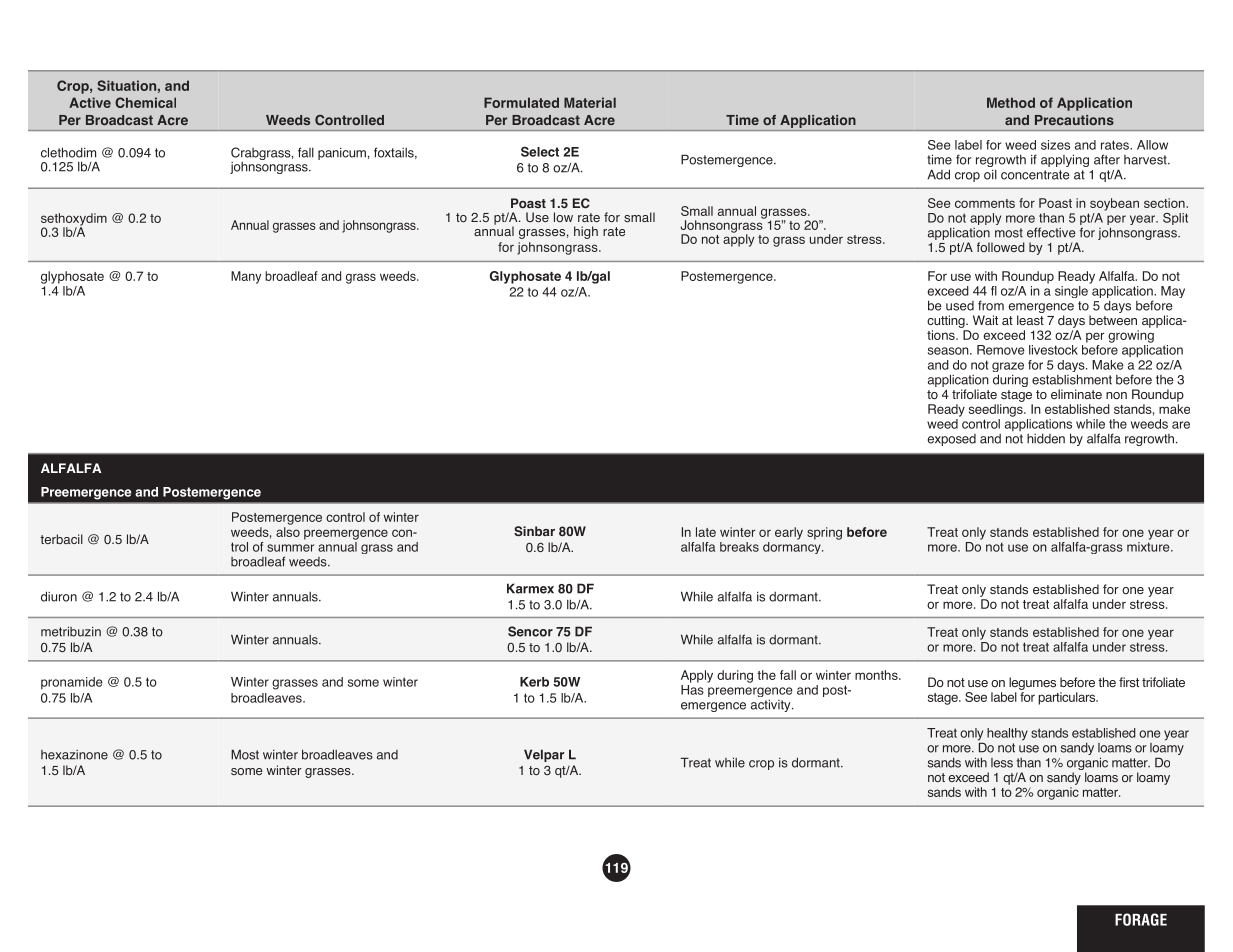 The image size is (1233, 952). Describe the element at coordinates (739, 547) in the screenshot. I see `breaks` at that location.
